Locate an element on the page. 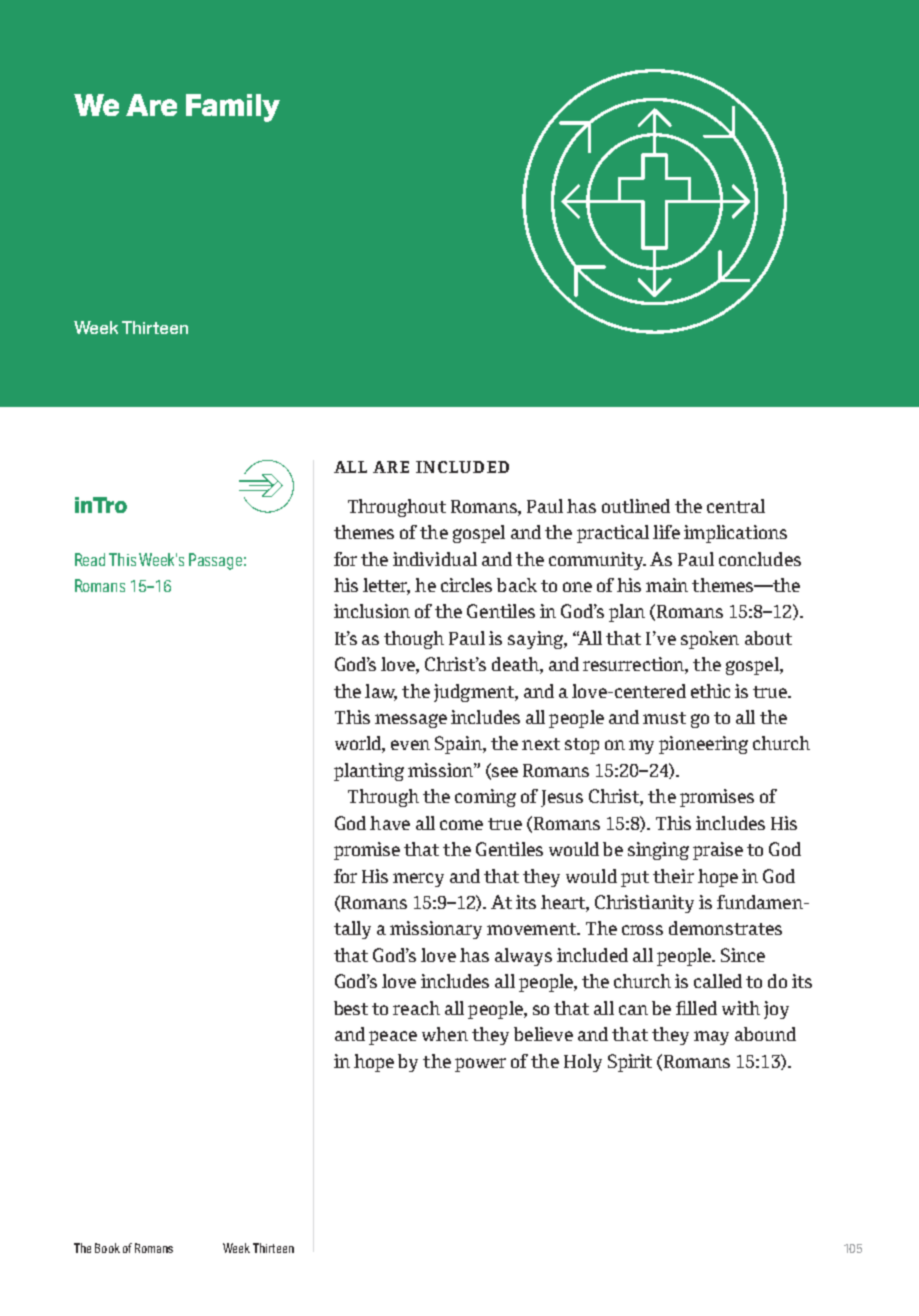 The image size is (919, 1316). power is located at coordinates (480, 1065).
